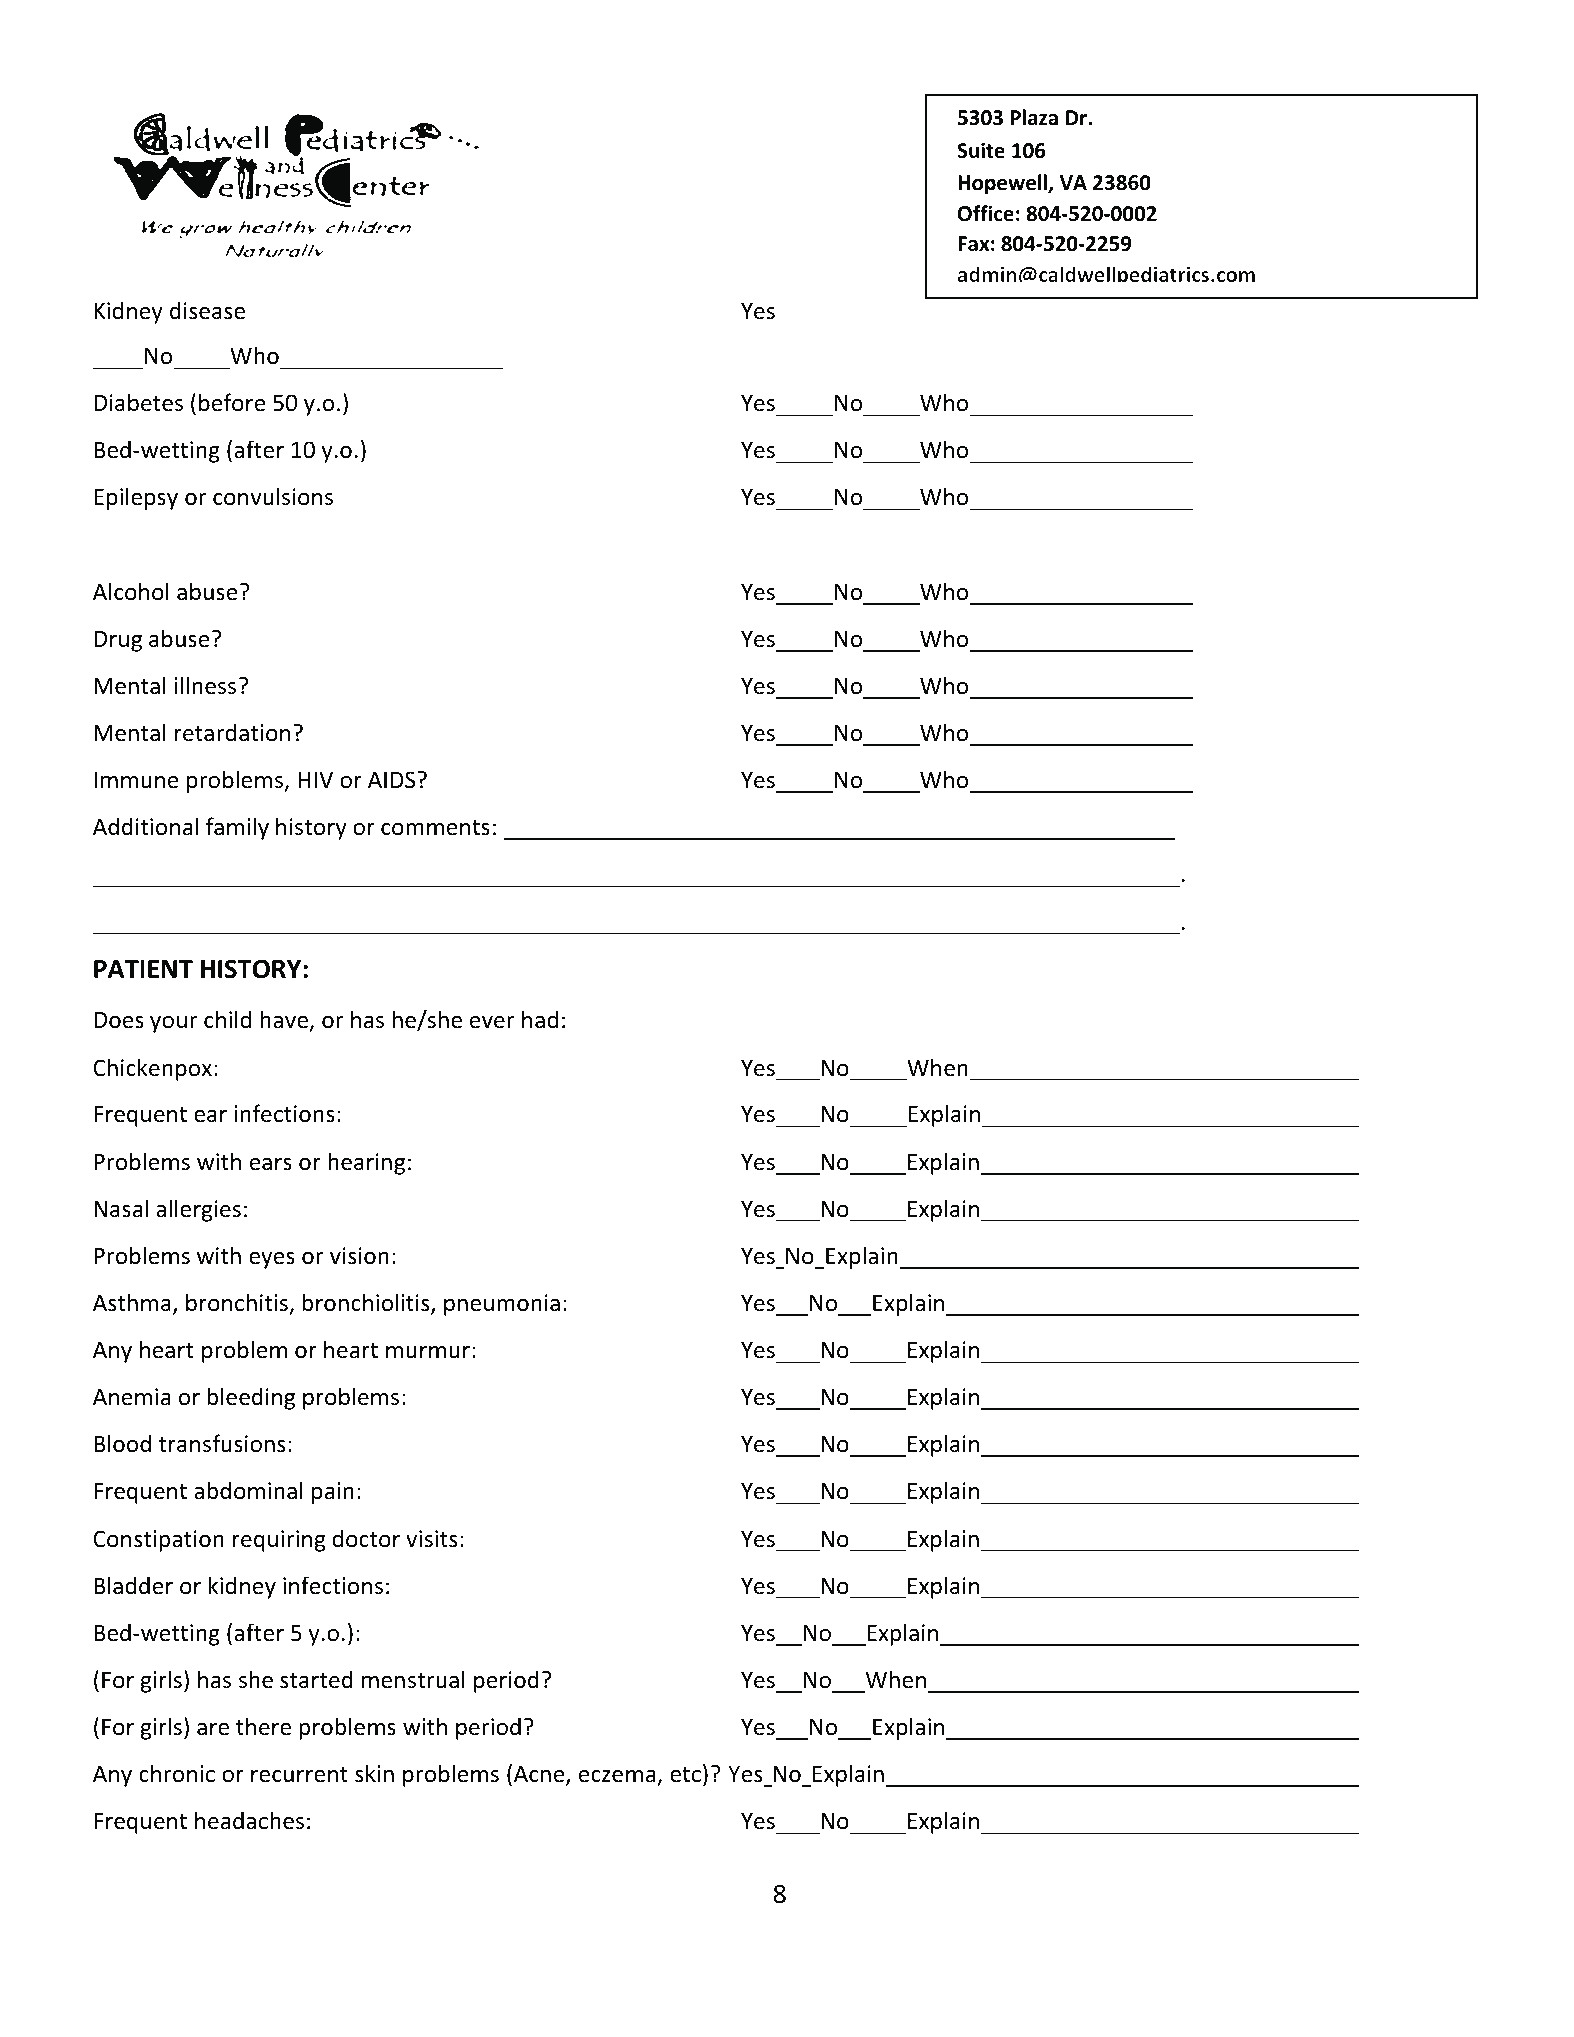  I want to click on comments, so click(435, 828).
